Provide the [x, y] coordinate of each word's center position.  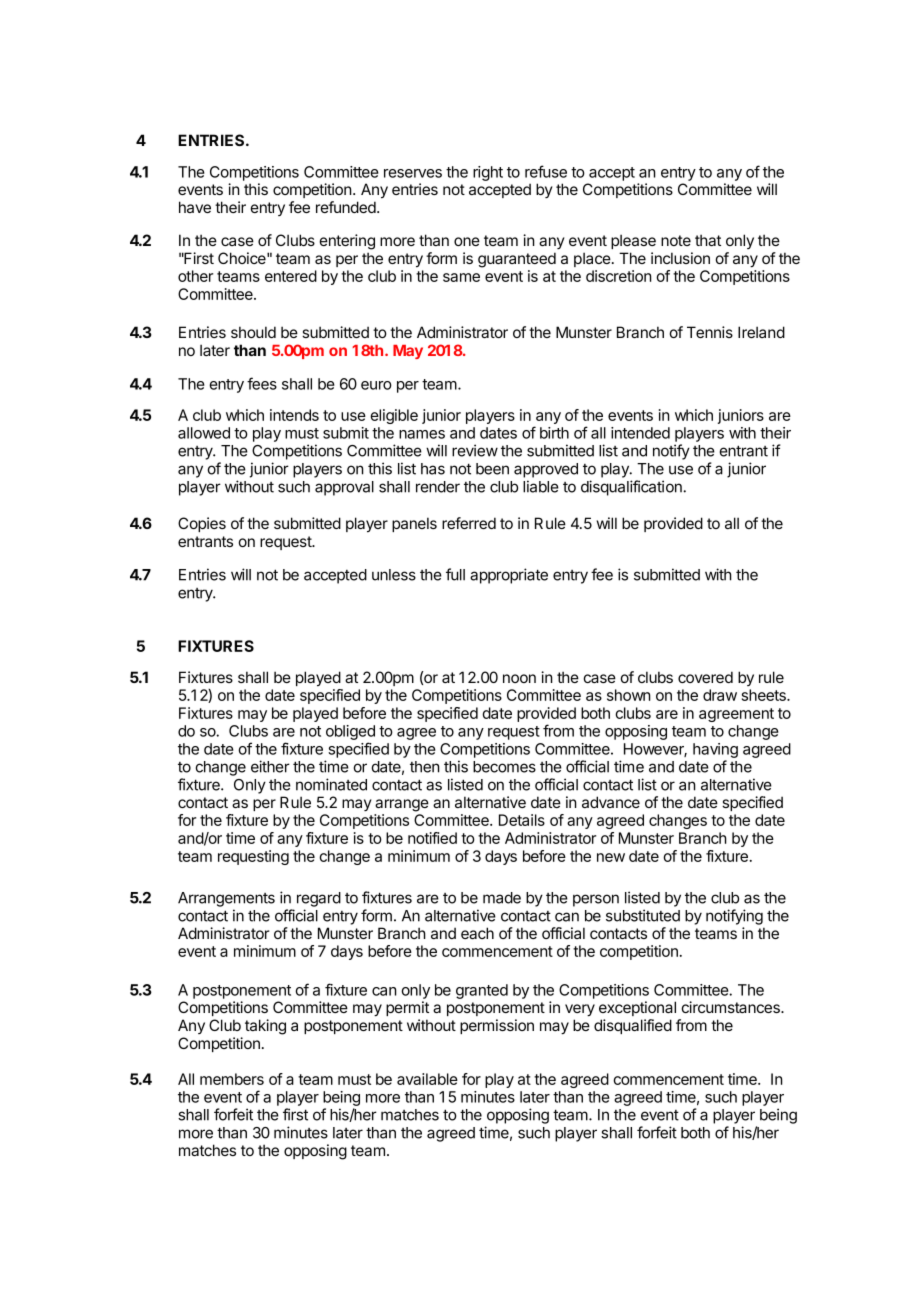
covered [705, 677]
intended [640, 433]
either [270, 766]
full [455, 574]
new [611, 857]
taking [265, 1027]
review [475, 450]
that [708, 240]
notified [432, 838]
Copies [202, 524]
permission [497, 1026]
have [195, 207]
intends [294, 415]
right [488, 173]
